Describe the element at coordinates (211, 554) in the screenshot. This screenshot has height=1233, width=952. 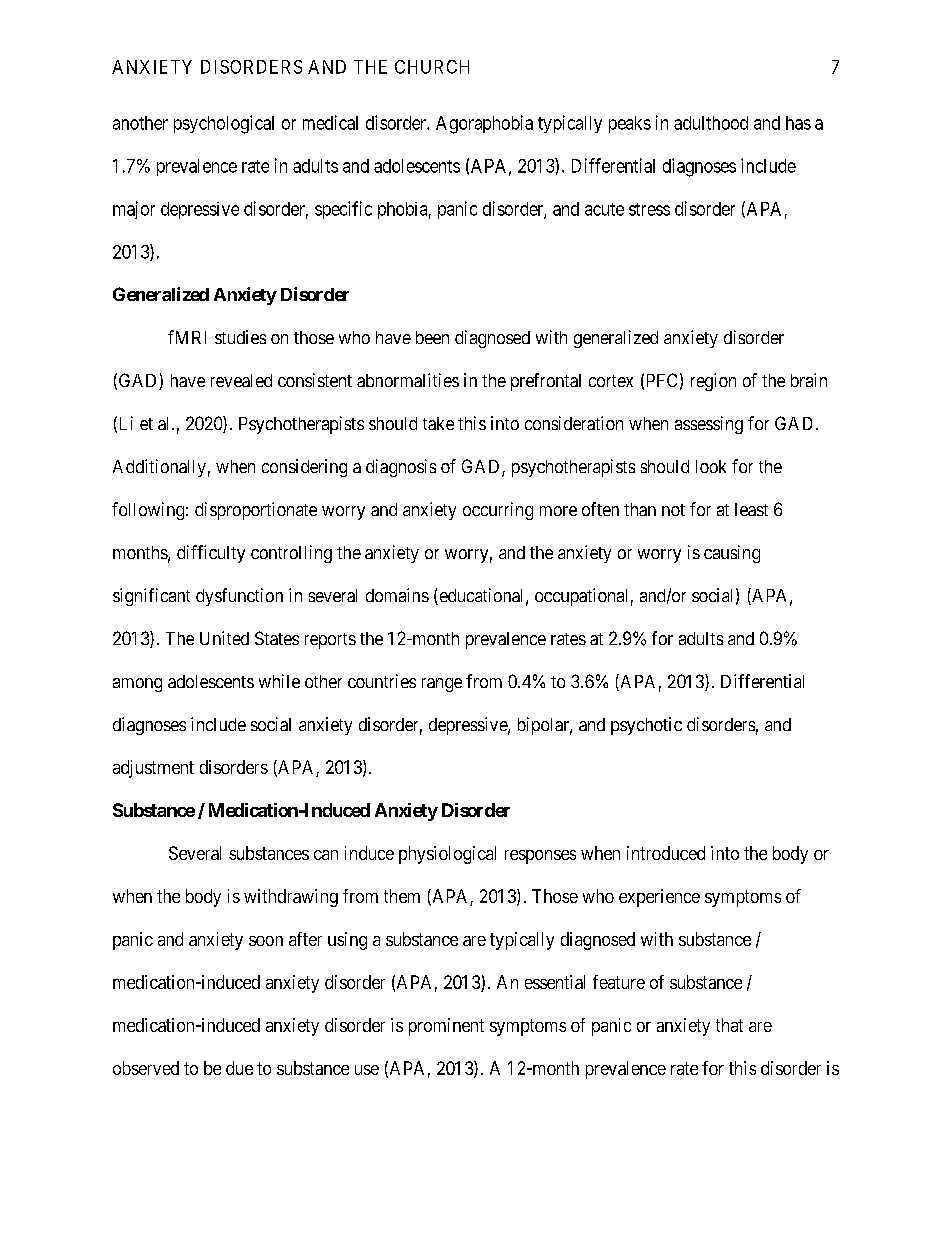
I see `difficulty` at that location.
